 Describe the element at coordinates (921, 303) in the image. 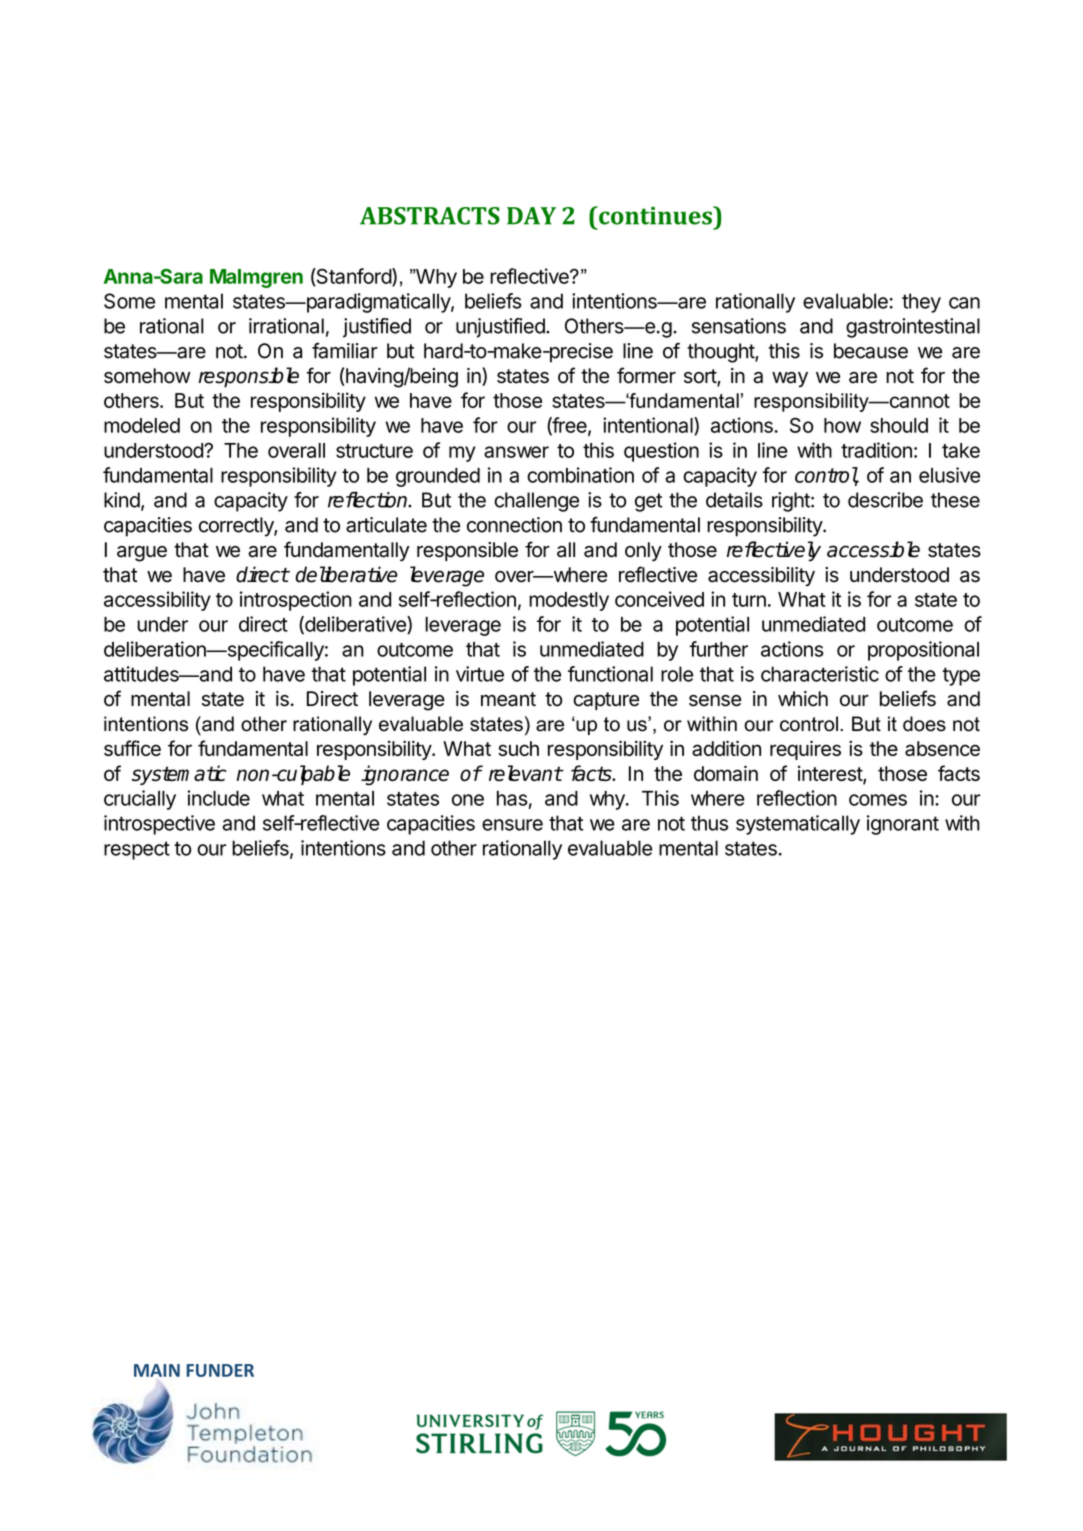

I see `they` at that location.
